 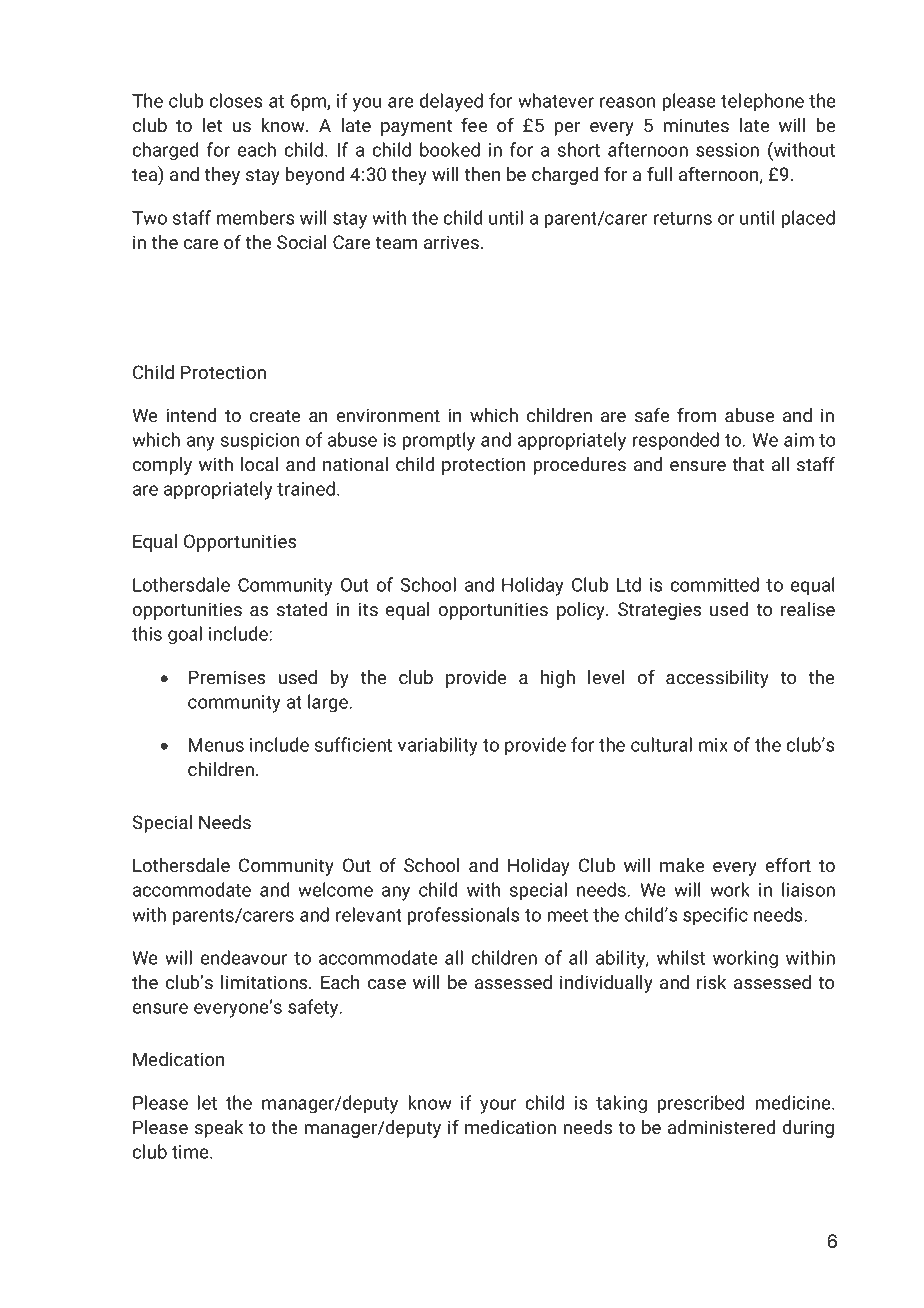 What do you see at coordinates (438, 441) in the page?
I see `promptly` at bounding box center [438, 441].
